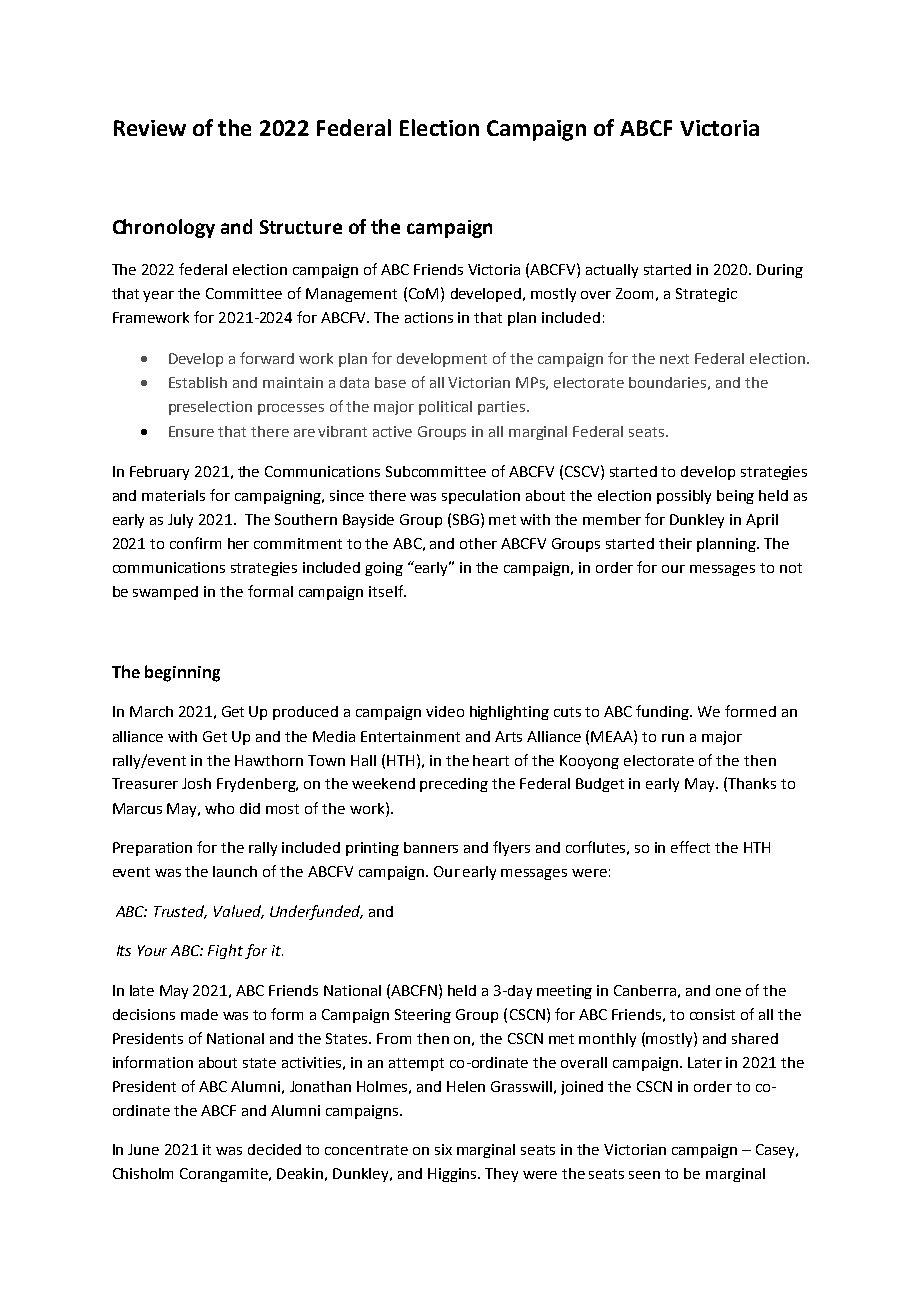 This screenshot has height=1308, width=924. What do you see at coordinates (780, 271) in the screenshot?
I see `During` at bounding box center [780, 271].
